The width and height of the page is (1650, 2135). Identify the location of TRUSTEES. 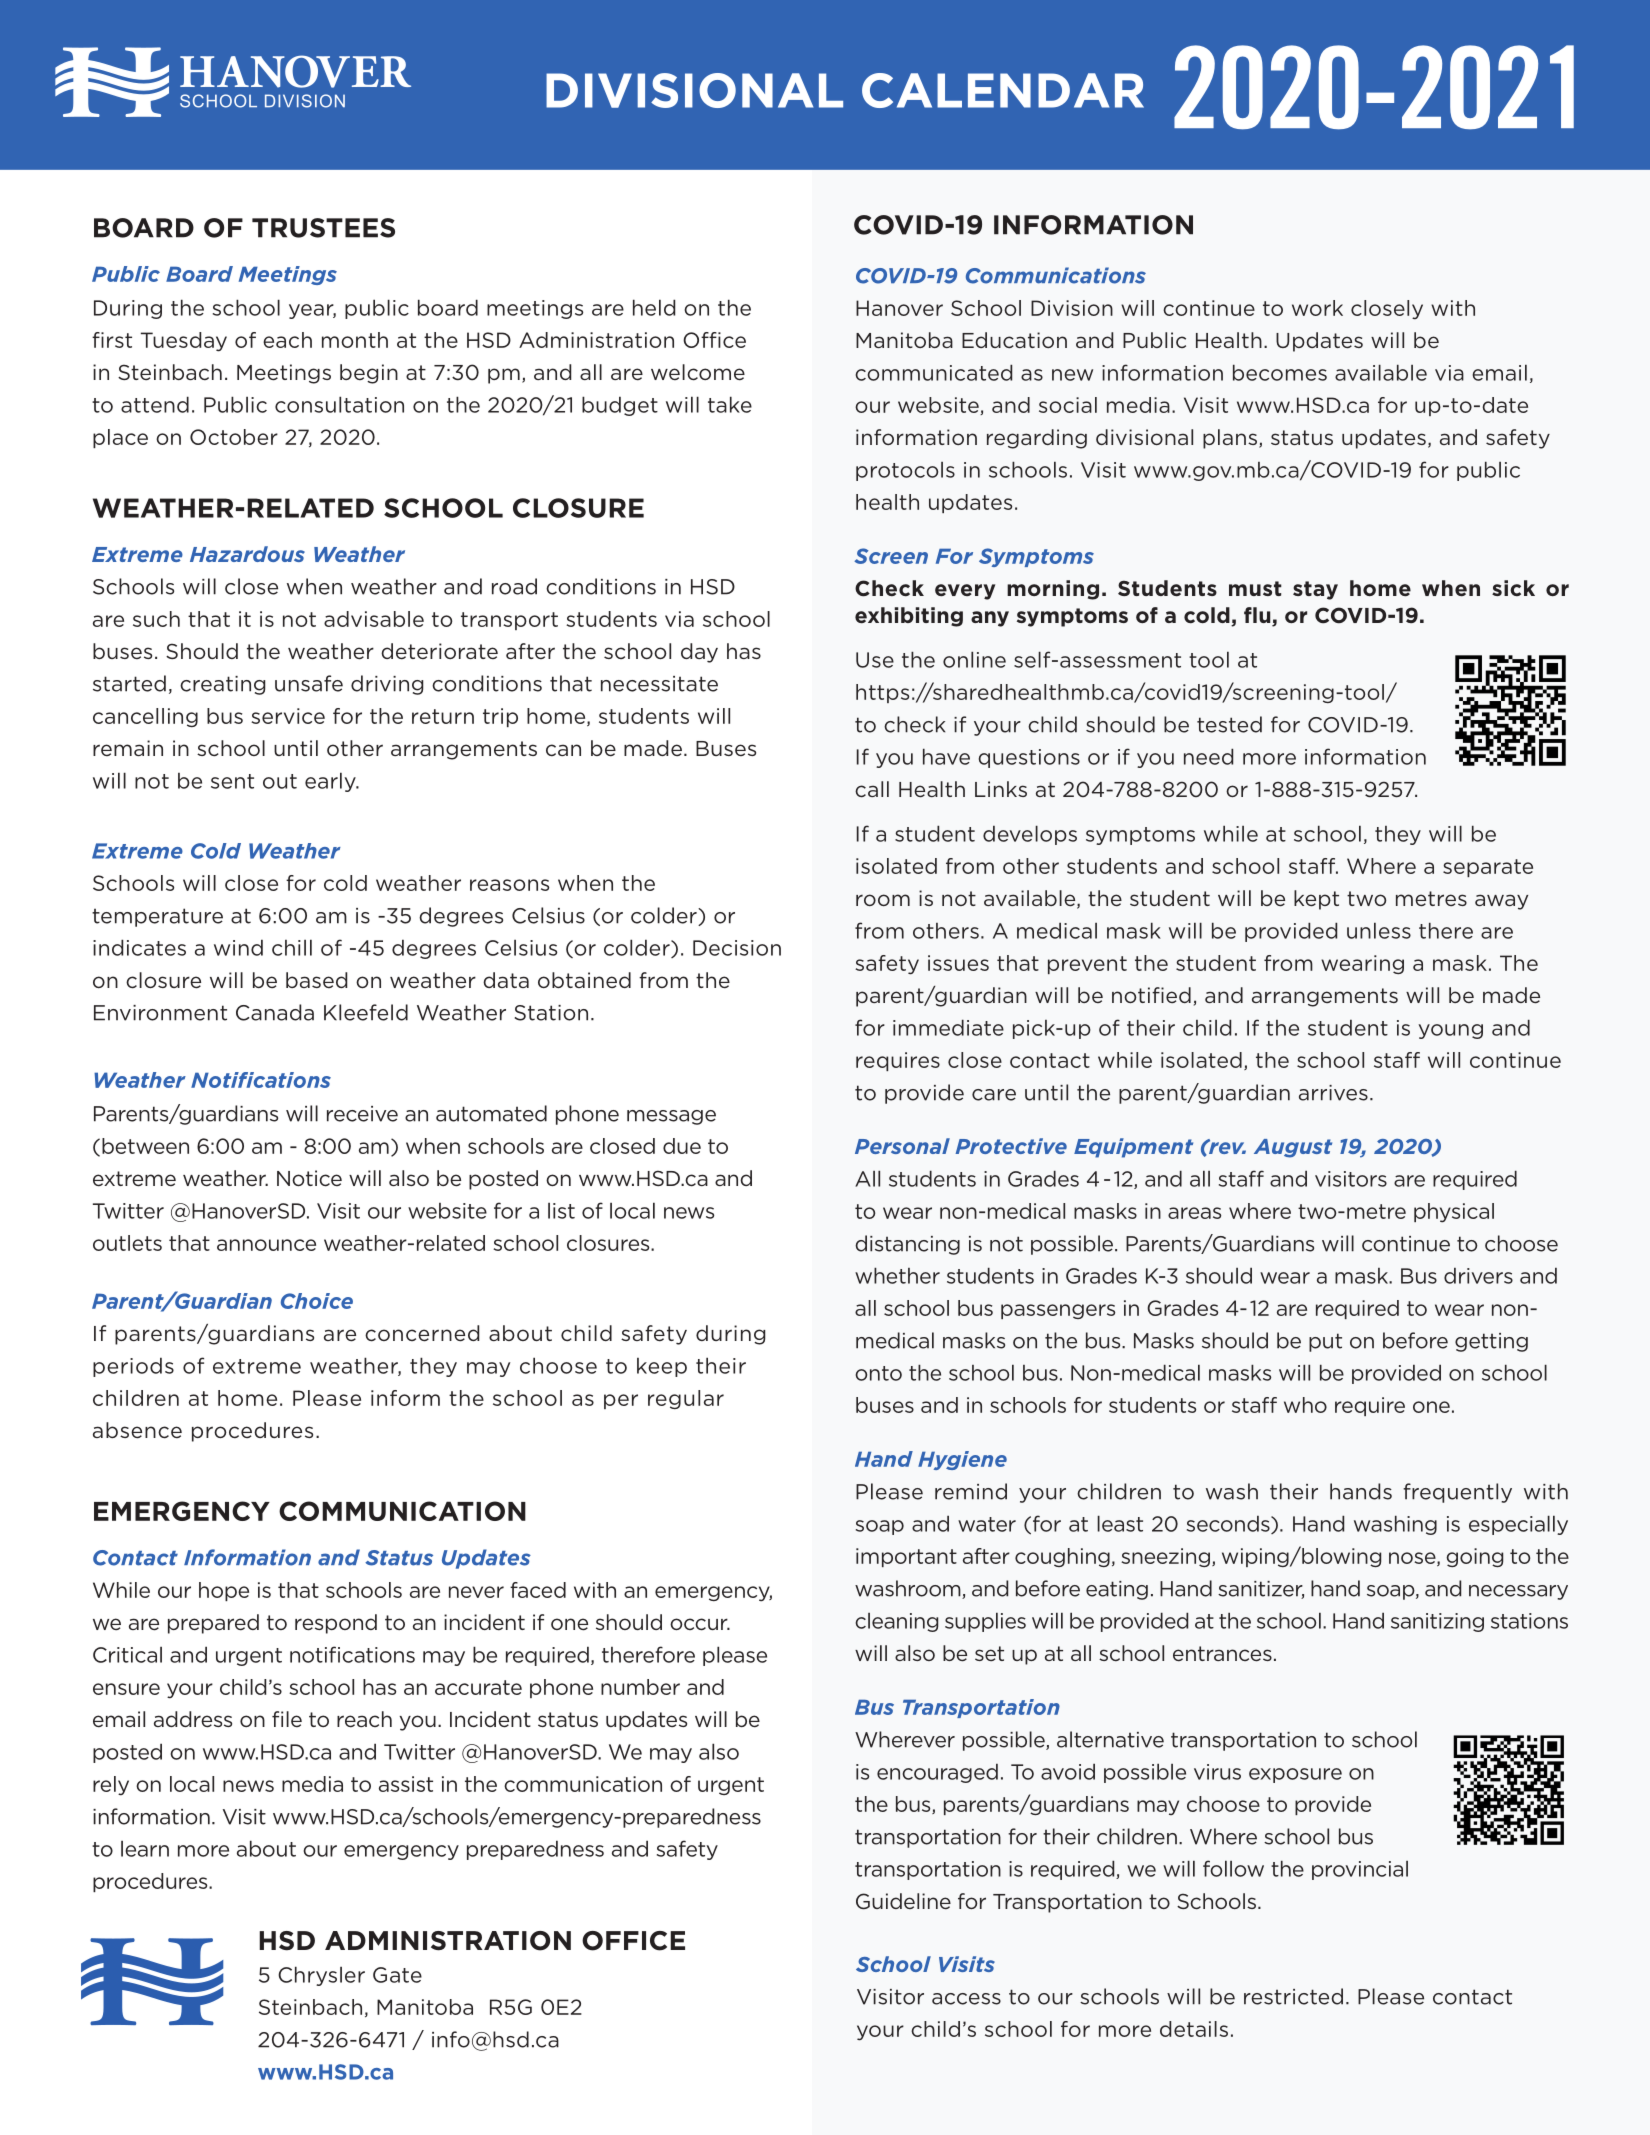
(323, 228).
